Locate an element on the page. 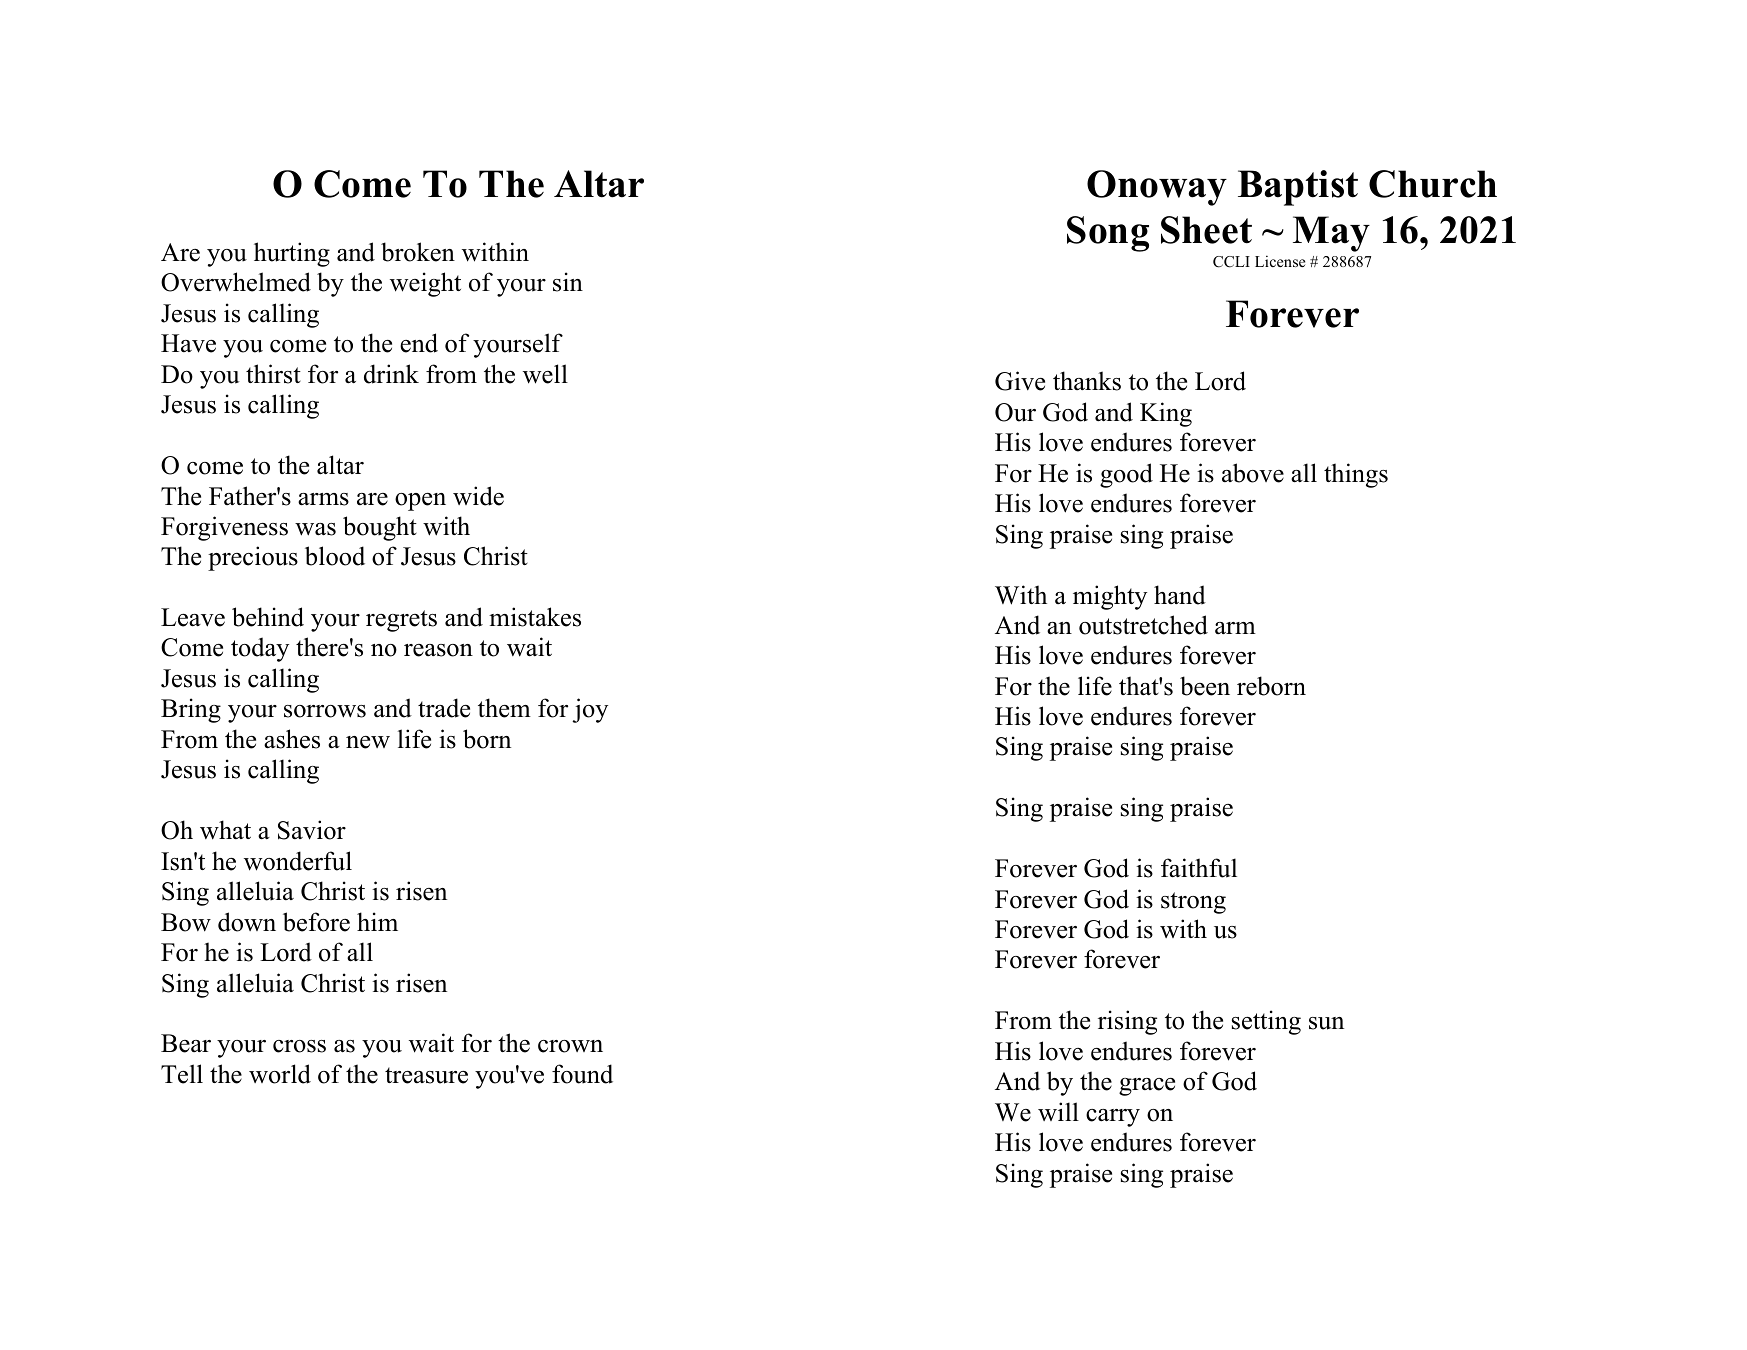 The height and width of the document is (1350, 1747). world is located at coordinates (280, 1074).
